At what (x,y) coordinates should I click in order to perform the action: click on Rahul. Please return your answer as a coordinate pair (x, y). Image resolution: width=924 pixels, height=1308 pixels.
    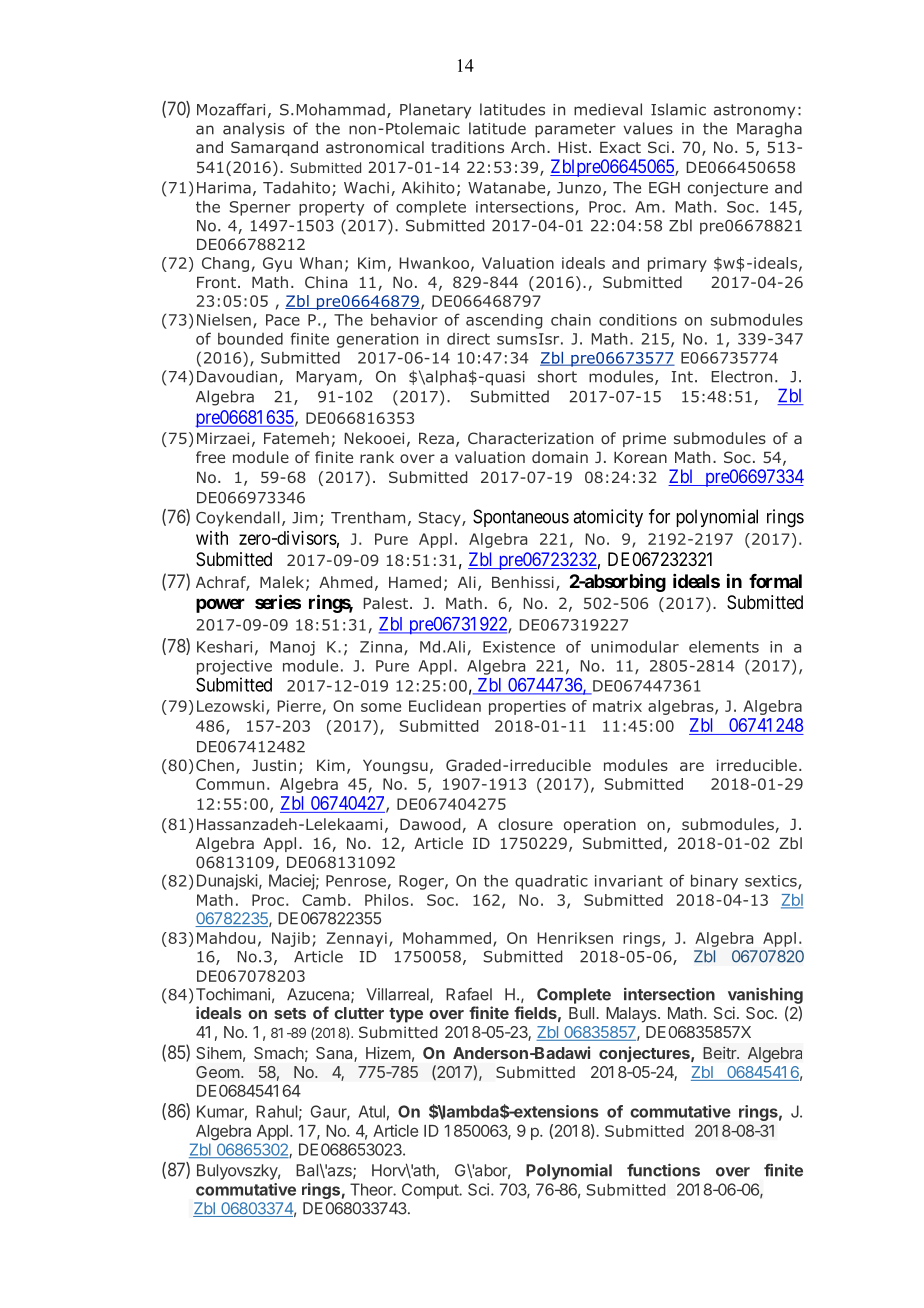
    Looking at the image, I should click on (276, 1111).
